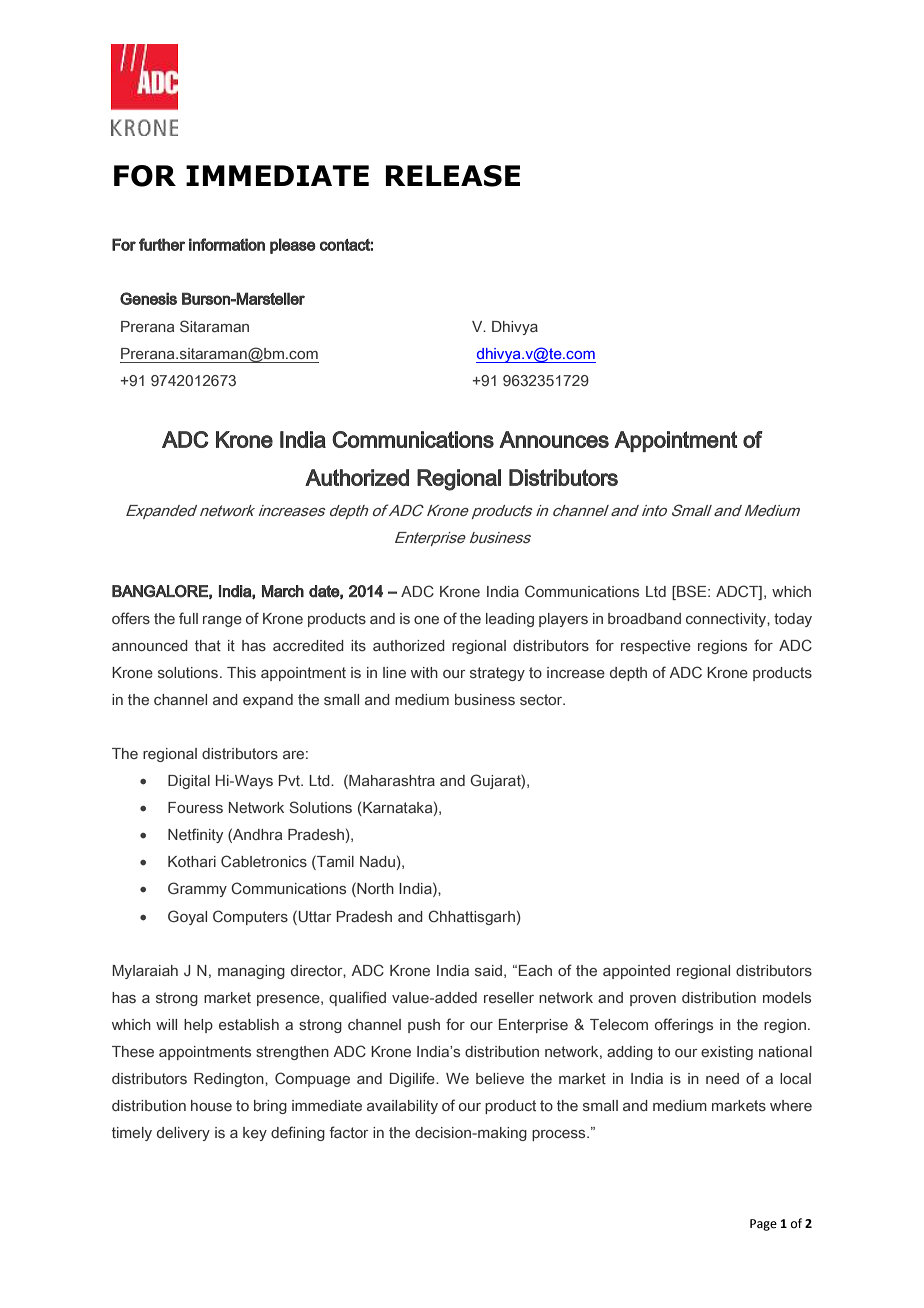 The image size is (924, 1308). Describe the element at coordinates (560, 1135) in the image. I see `process` at that location.
